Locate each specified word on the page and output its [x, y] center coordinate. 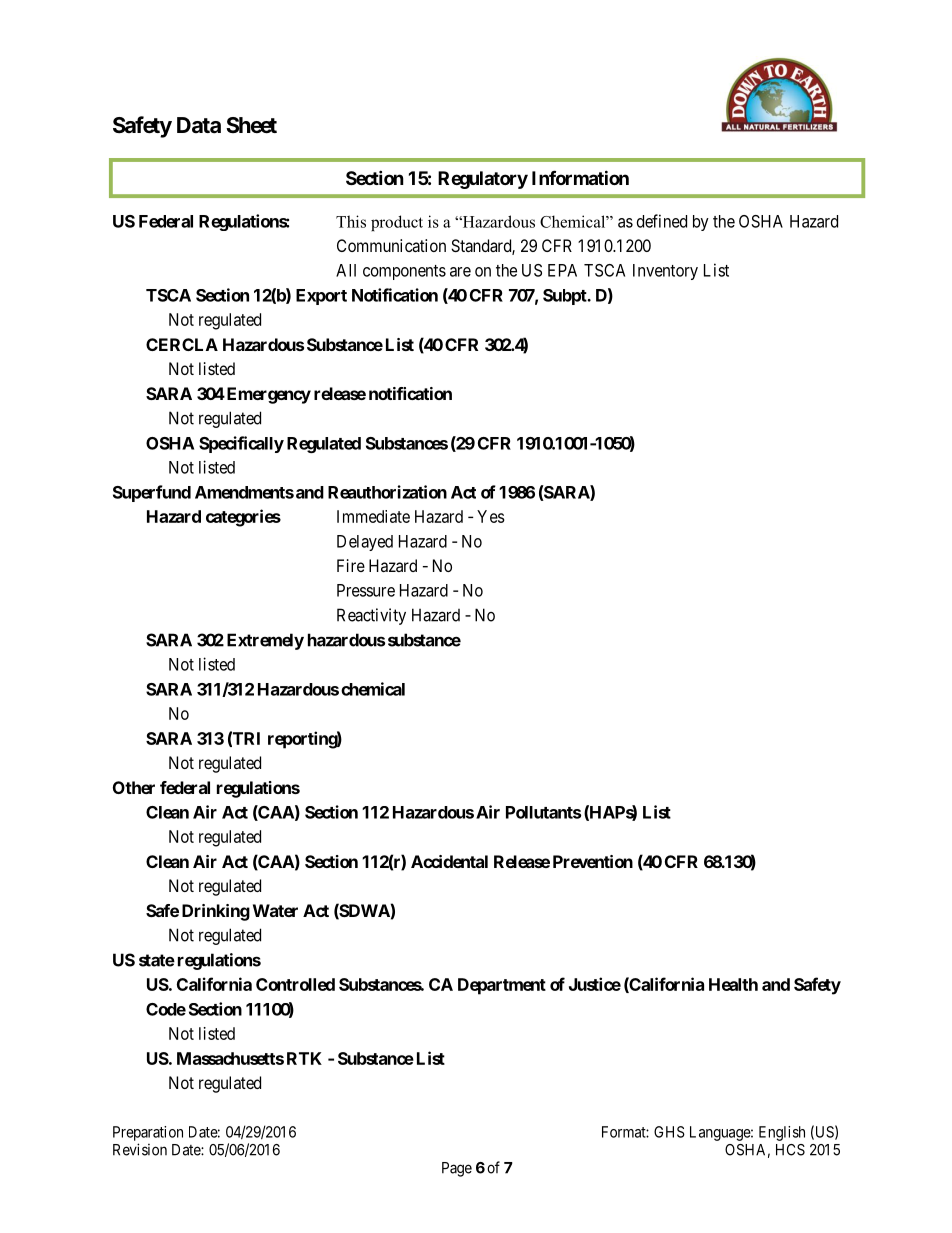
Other [134, 787]
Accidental [449, 861]
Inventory [665, 272]
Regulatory [483, 180]
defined [662, 221]
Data [199, 125]
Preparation [148, 1133]
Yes [491, 516]
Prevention [593, 861]
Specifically [241, 444]
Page [457, 1169]
